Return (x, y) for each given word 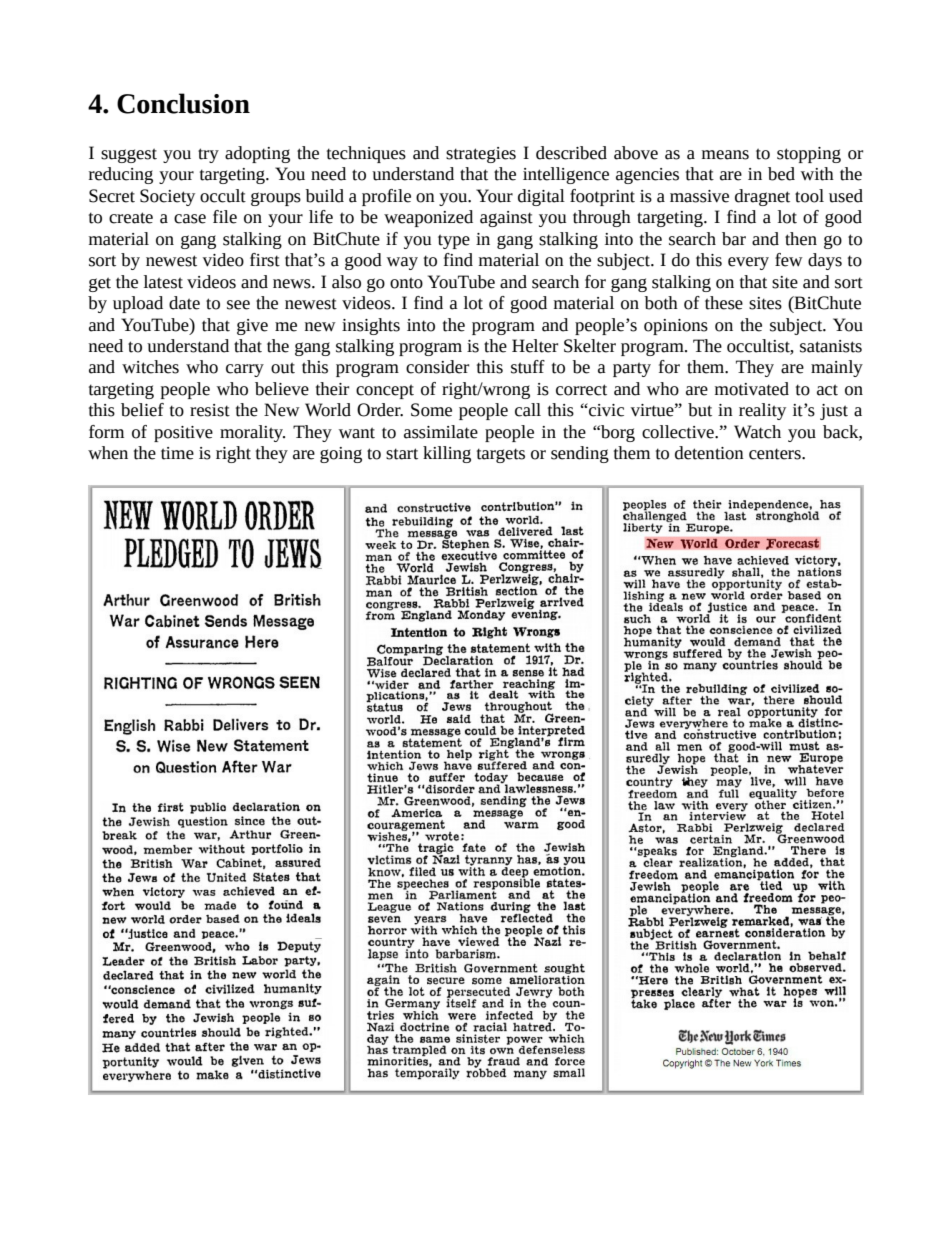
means (725, 155)
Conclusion (183, 103)
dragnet (762, 197)
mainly (837, 368)
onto (406, 283)
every (748, 263)
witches (150, 367)
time (177, 453)
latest (163, 282)
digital (541, 197)
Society (167, 197)
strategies (481, 155)
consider (437, 367)
